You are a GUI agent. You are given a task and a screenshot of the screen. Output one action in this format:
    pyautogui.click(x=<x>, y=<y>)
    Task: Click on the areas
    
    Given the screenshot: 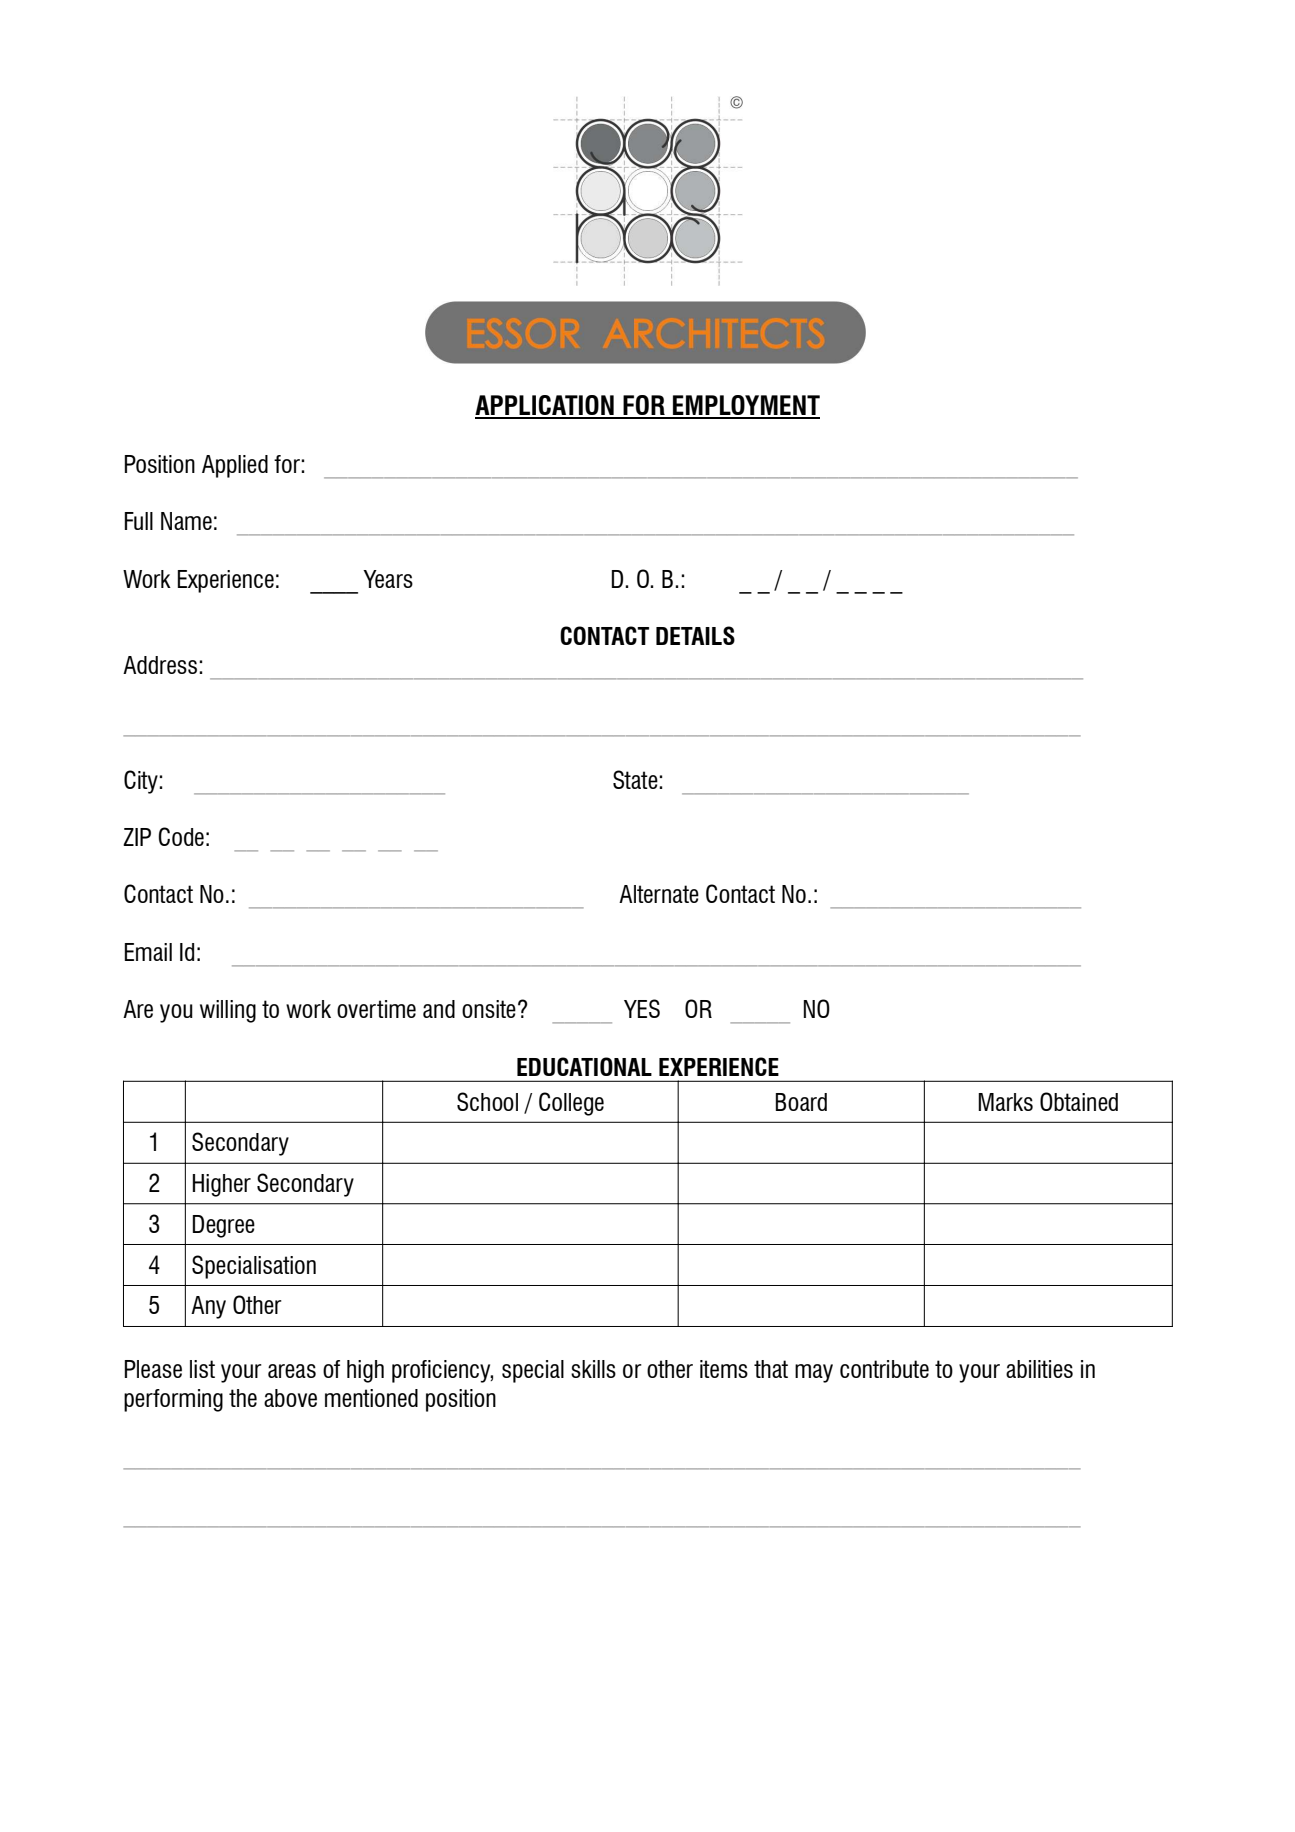 What is the action you would take?
    pyautogui.click(x=292, y=1371)
